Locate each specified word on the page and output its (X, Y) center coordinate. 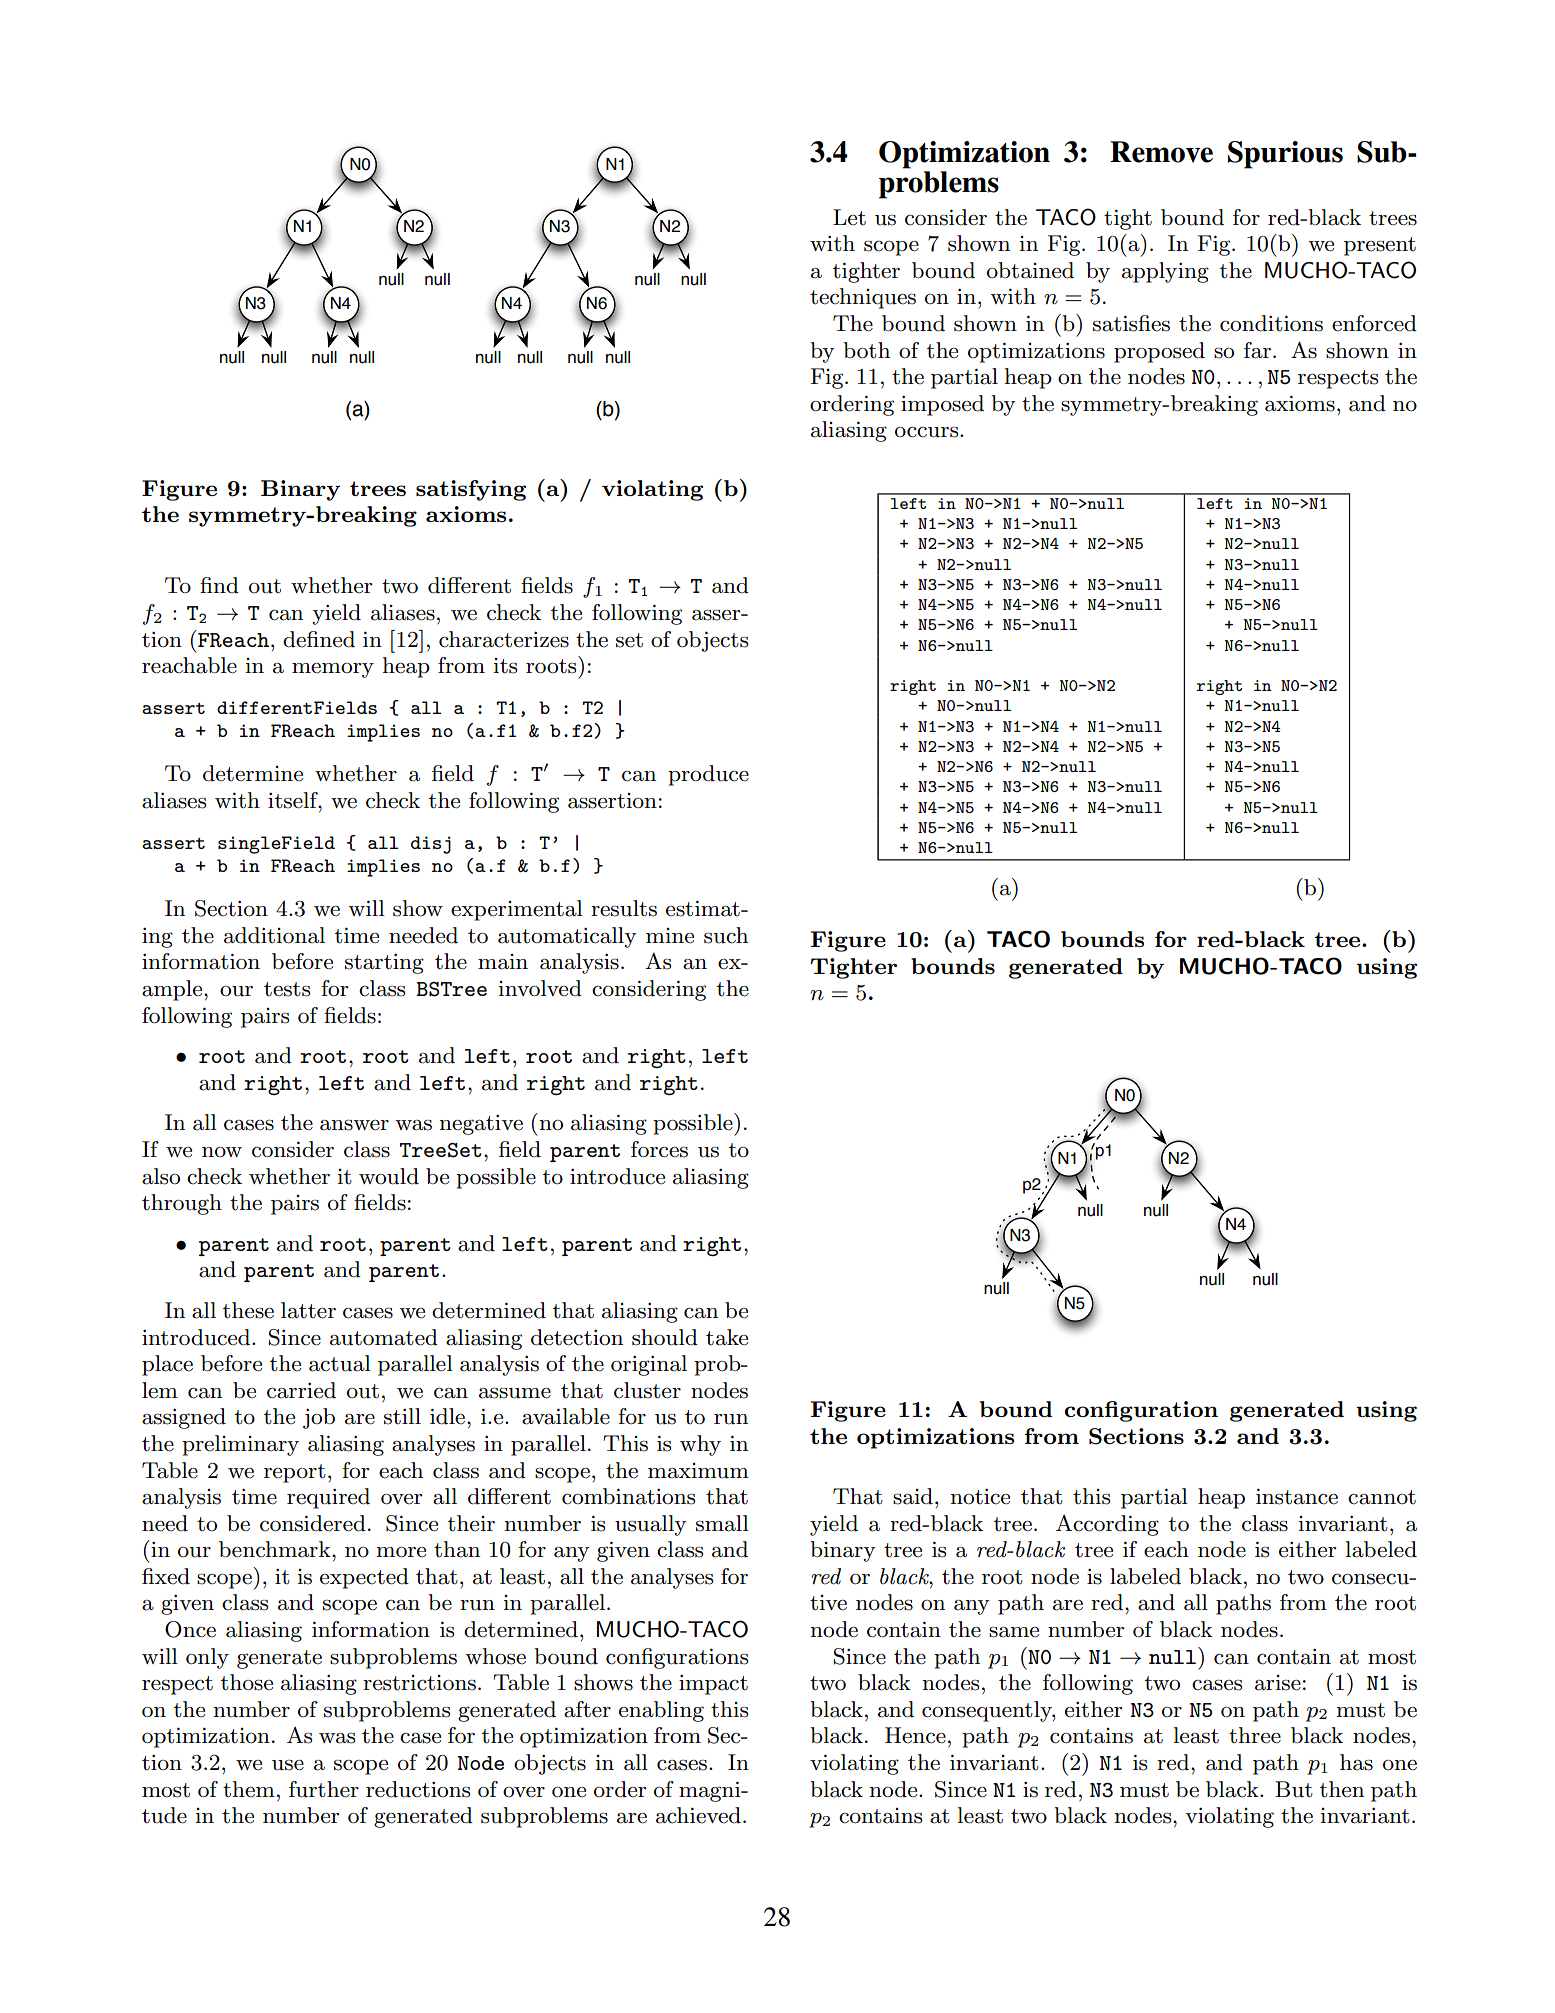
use (288, 1765)
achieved (698, 1815)
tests (287, 989)
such (726, 935)
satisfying (471, 490)
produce (708, 775)
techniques (863, 298)
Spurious (1285, 155)
